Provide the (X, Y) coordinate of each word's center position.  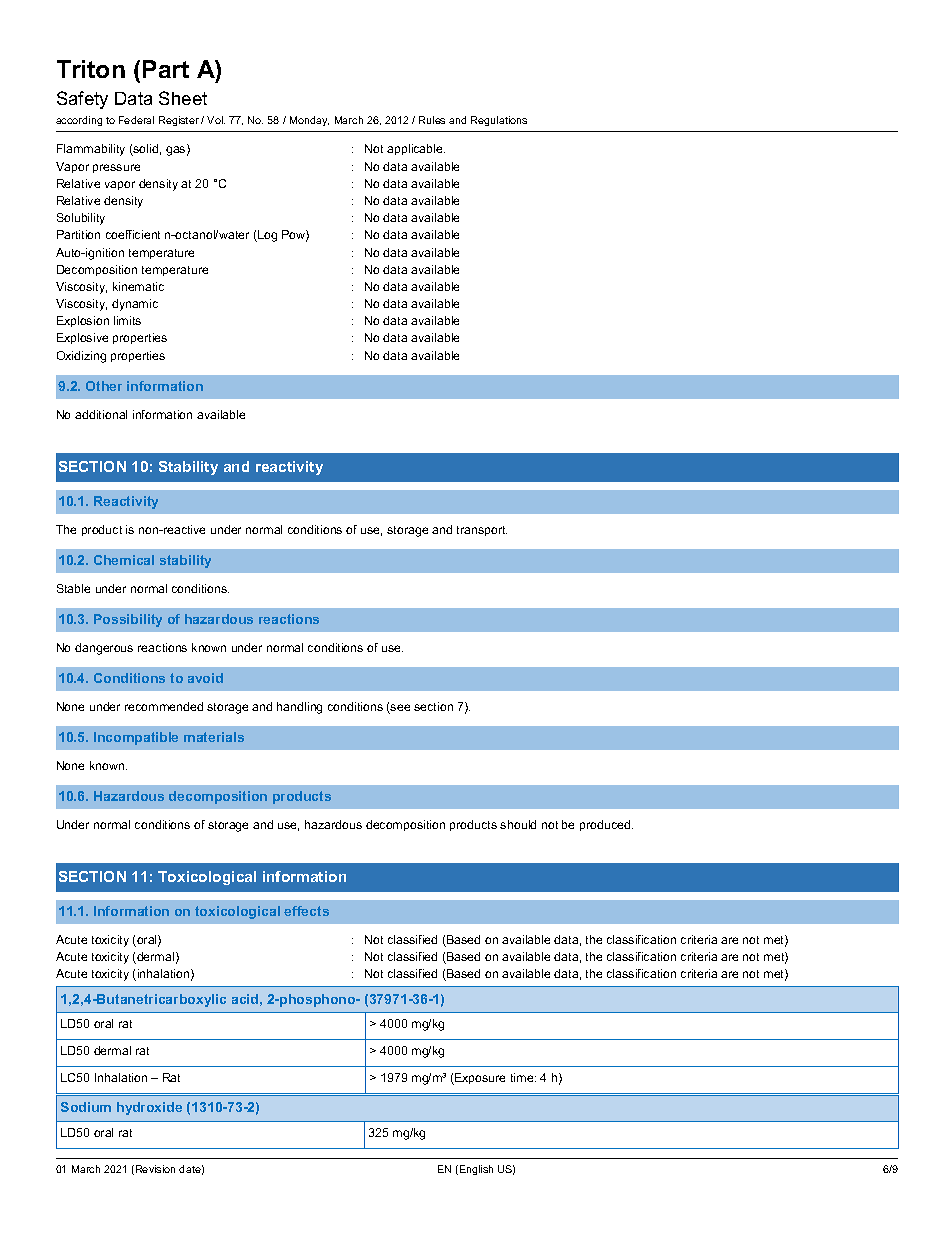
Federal (136, 120)
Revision (155, 1169)
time (523, 1077)
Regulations (499, 121)
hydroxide (149, 1108)
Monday (309, 121)
